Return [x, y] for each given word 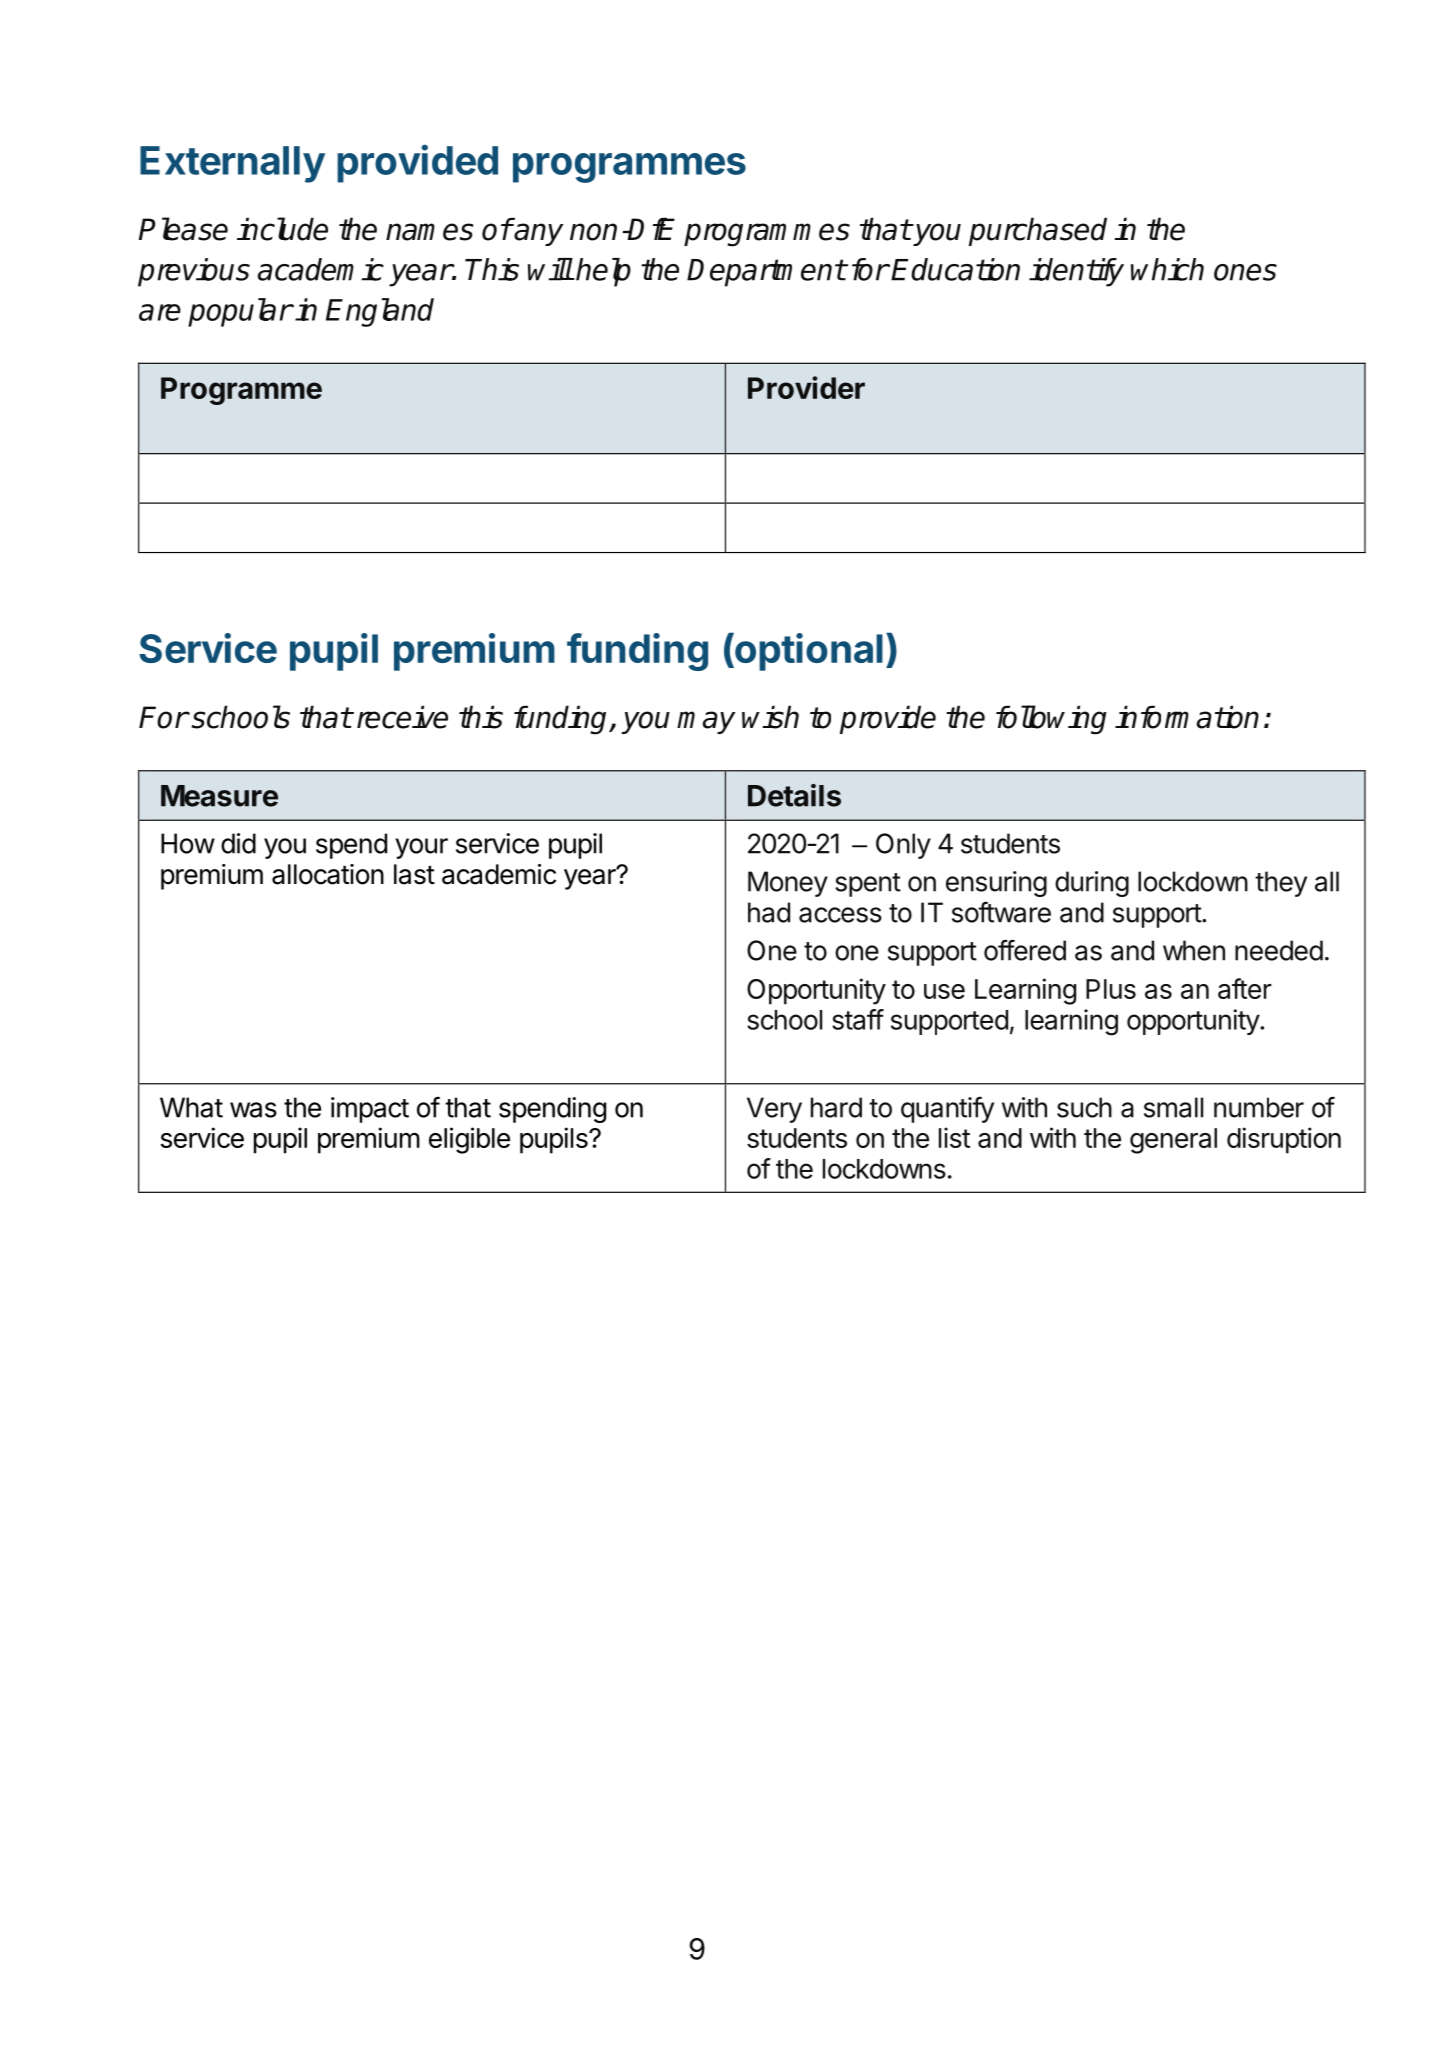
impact [370, 1110]
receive [402, 717]
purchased [1038, 231]
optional [808, 651]
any [538, 234]
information [1187, 717]
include [282, 229]
